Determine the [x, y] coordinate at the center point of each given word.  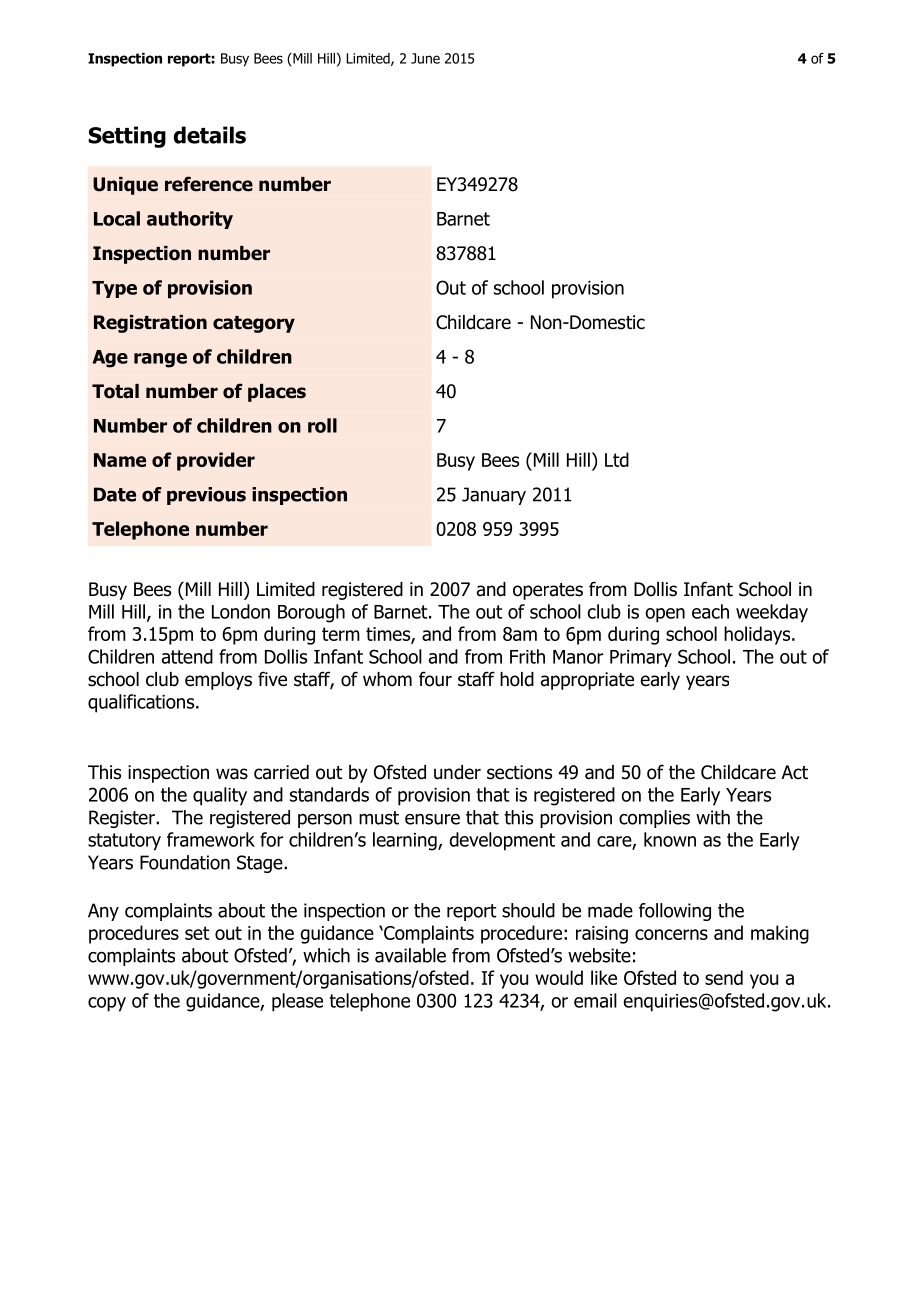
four [435, 679]
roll [322, 425]
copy [107, 1004]
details [210, 135]
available [410, 955]
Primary [641, 658]
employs [218, 681]
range [160, 360]
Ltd [617, 459]
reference [209, 184]
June [425, 58]
